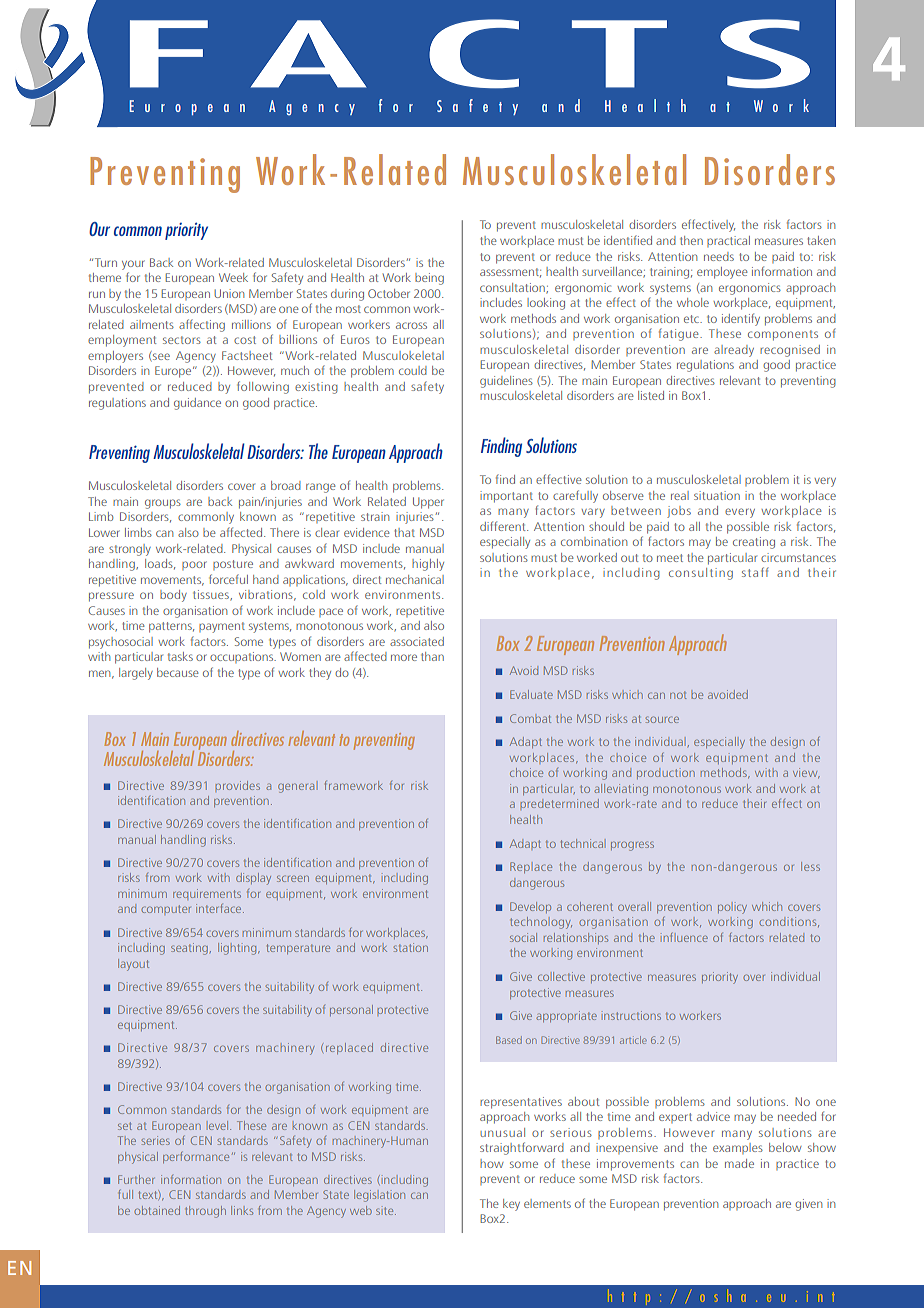 This screenshot has width=924, height=1308. I want to click on layout, so click(133, 965).
